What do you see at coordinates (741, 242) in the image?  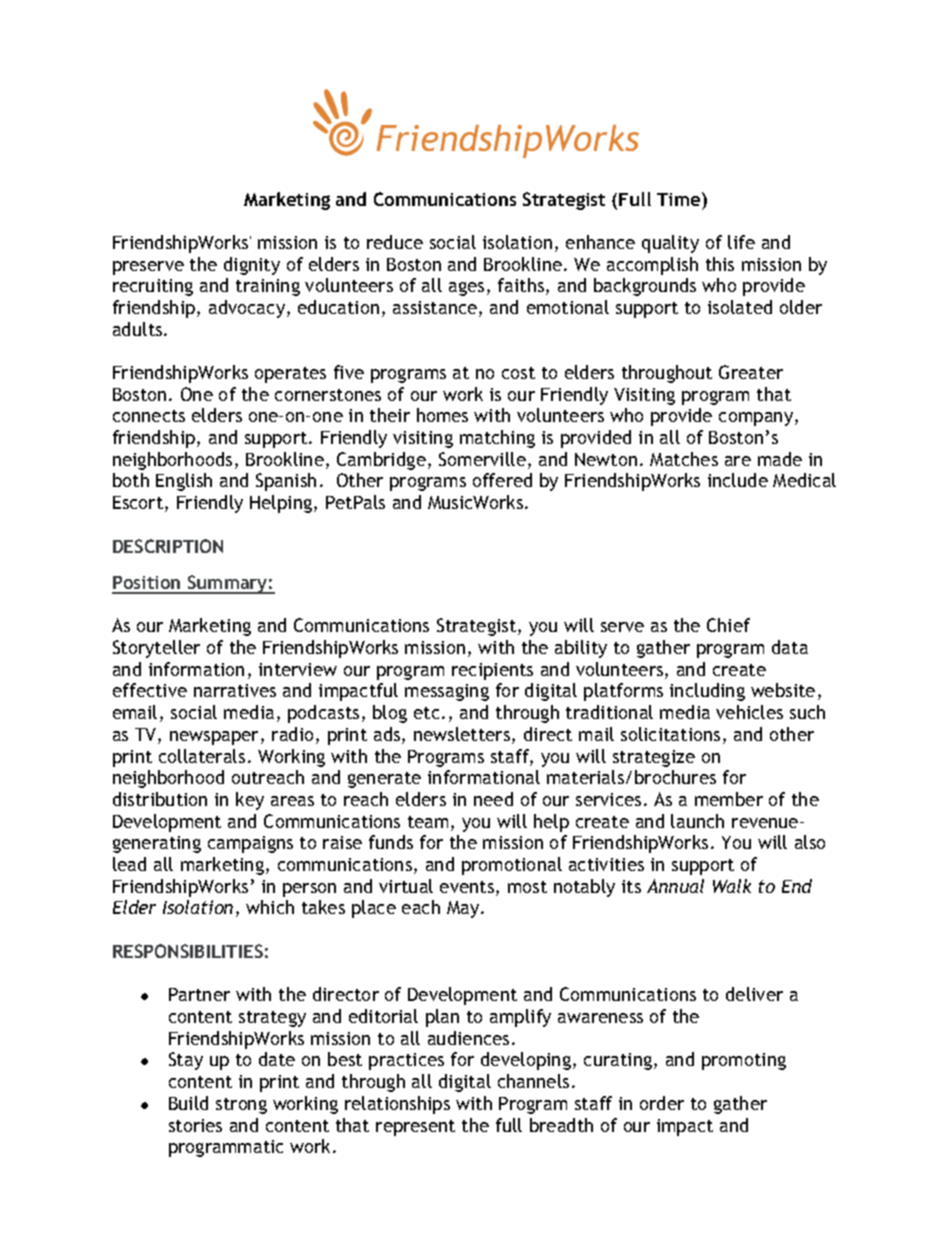 I see `life` at bounding box center [741, 242].
